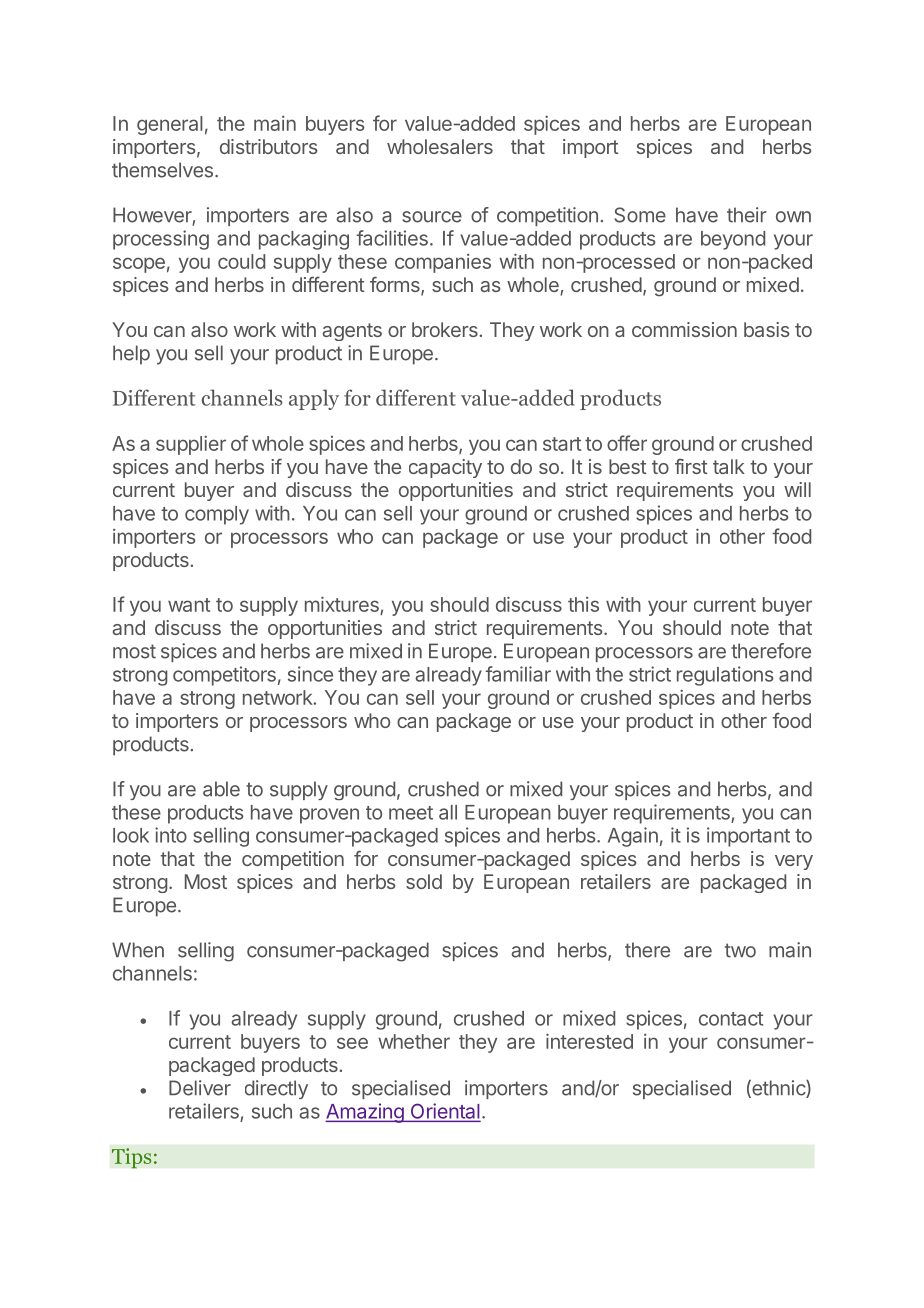 Image resolution: width=924 pixels, height=1308 pixels. Describe the element at coordinates (445, 468) in the page. I see `capacity` at that location.
